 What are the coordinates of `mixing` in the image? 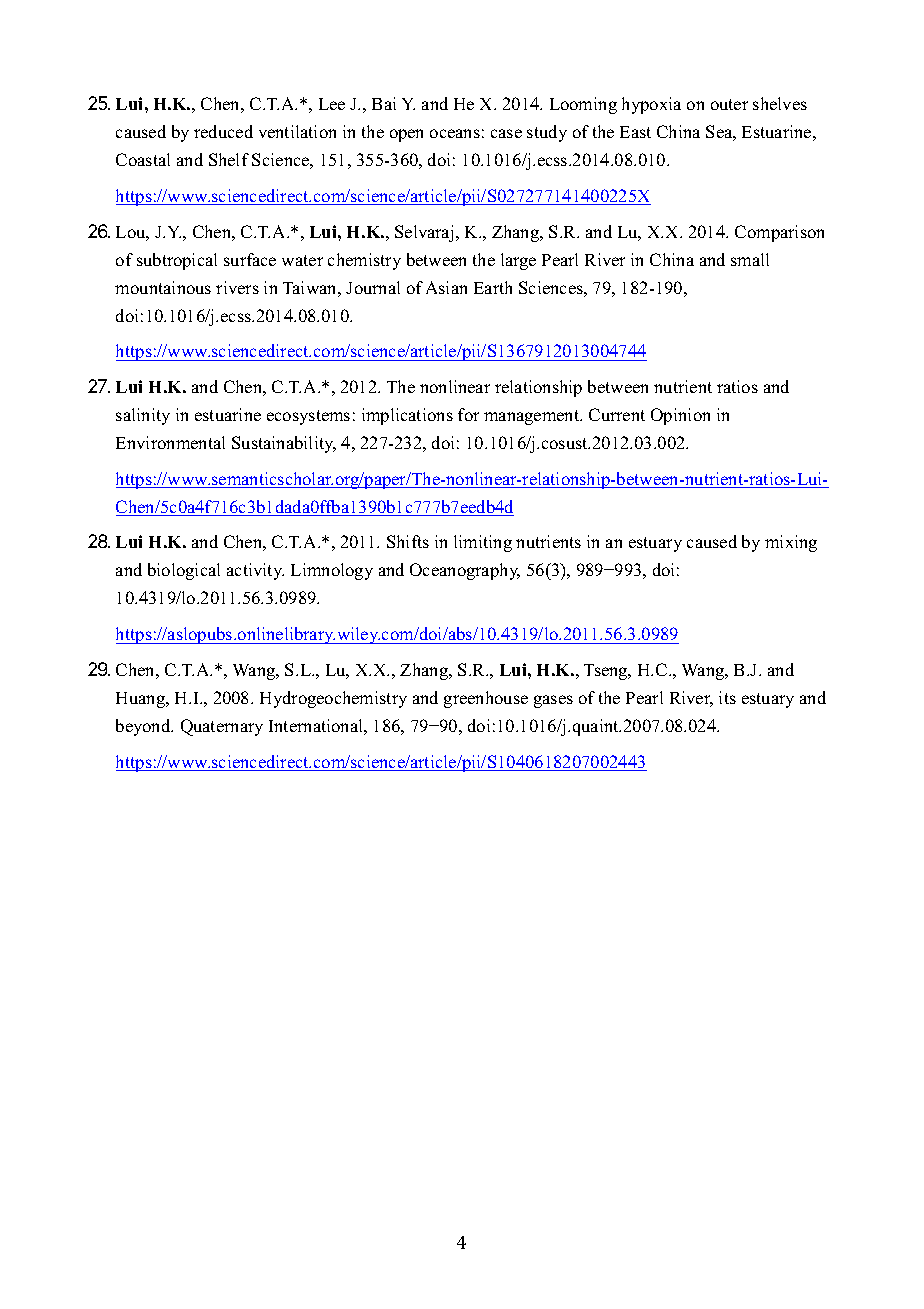 It's located at (791, 543).
